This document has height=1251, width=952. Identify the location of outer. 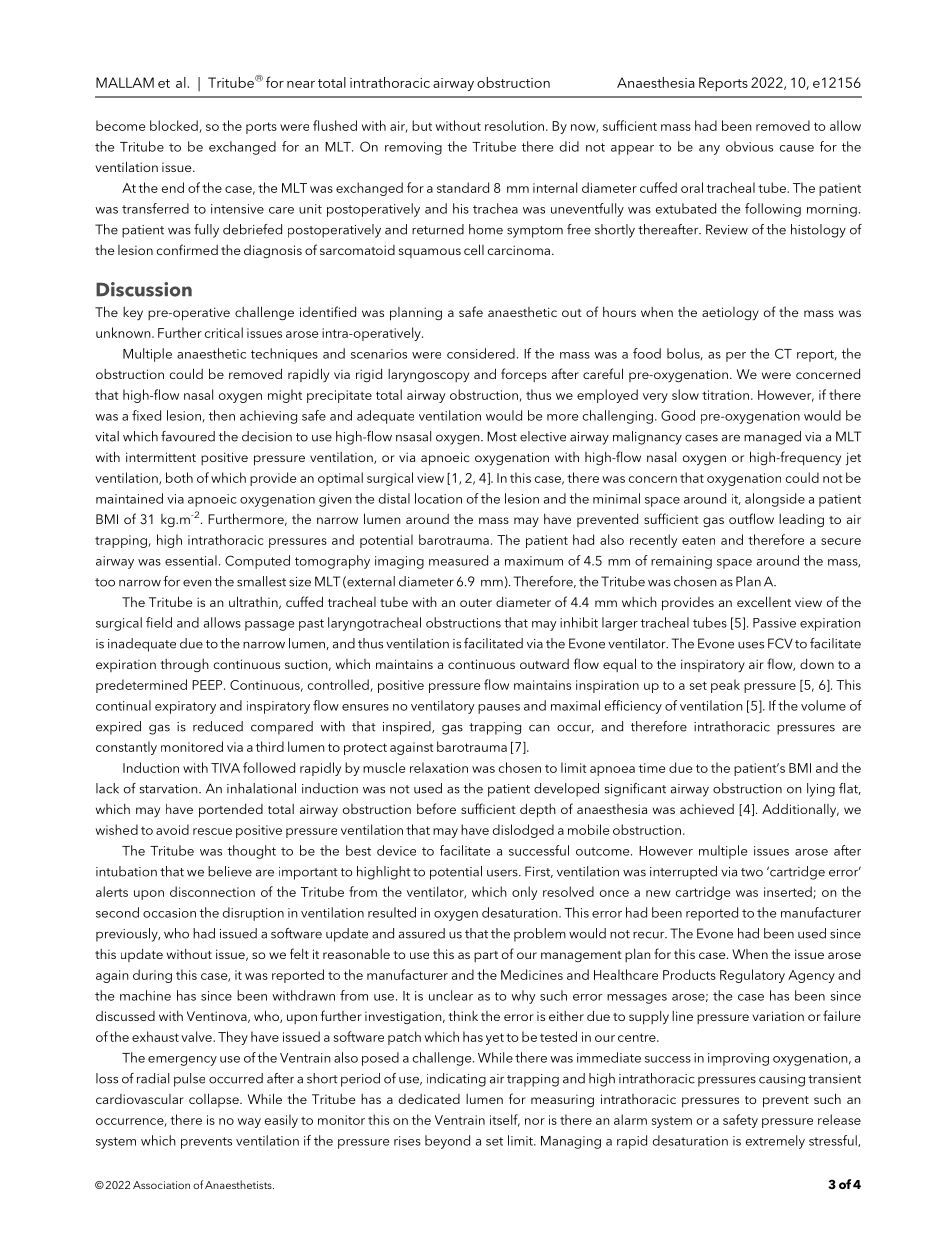
(476, 603).
